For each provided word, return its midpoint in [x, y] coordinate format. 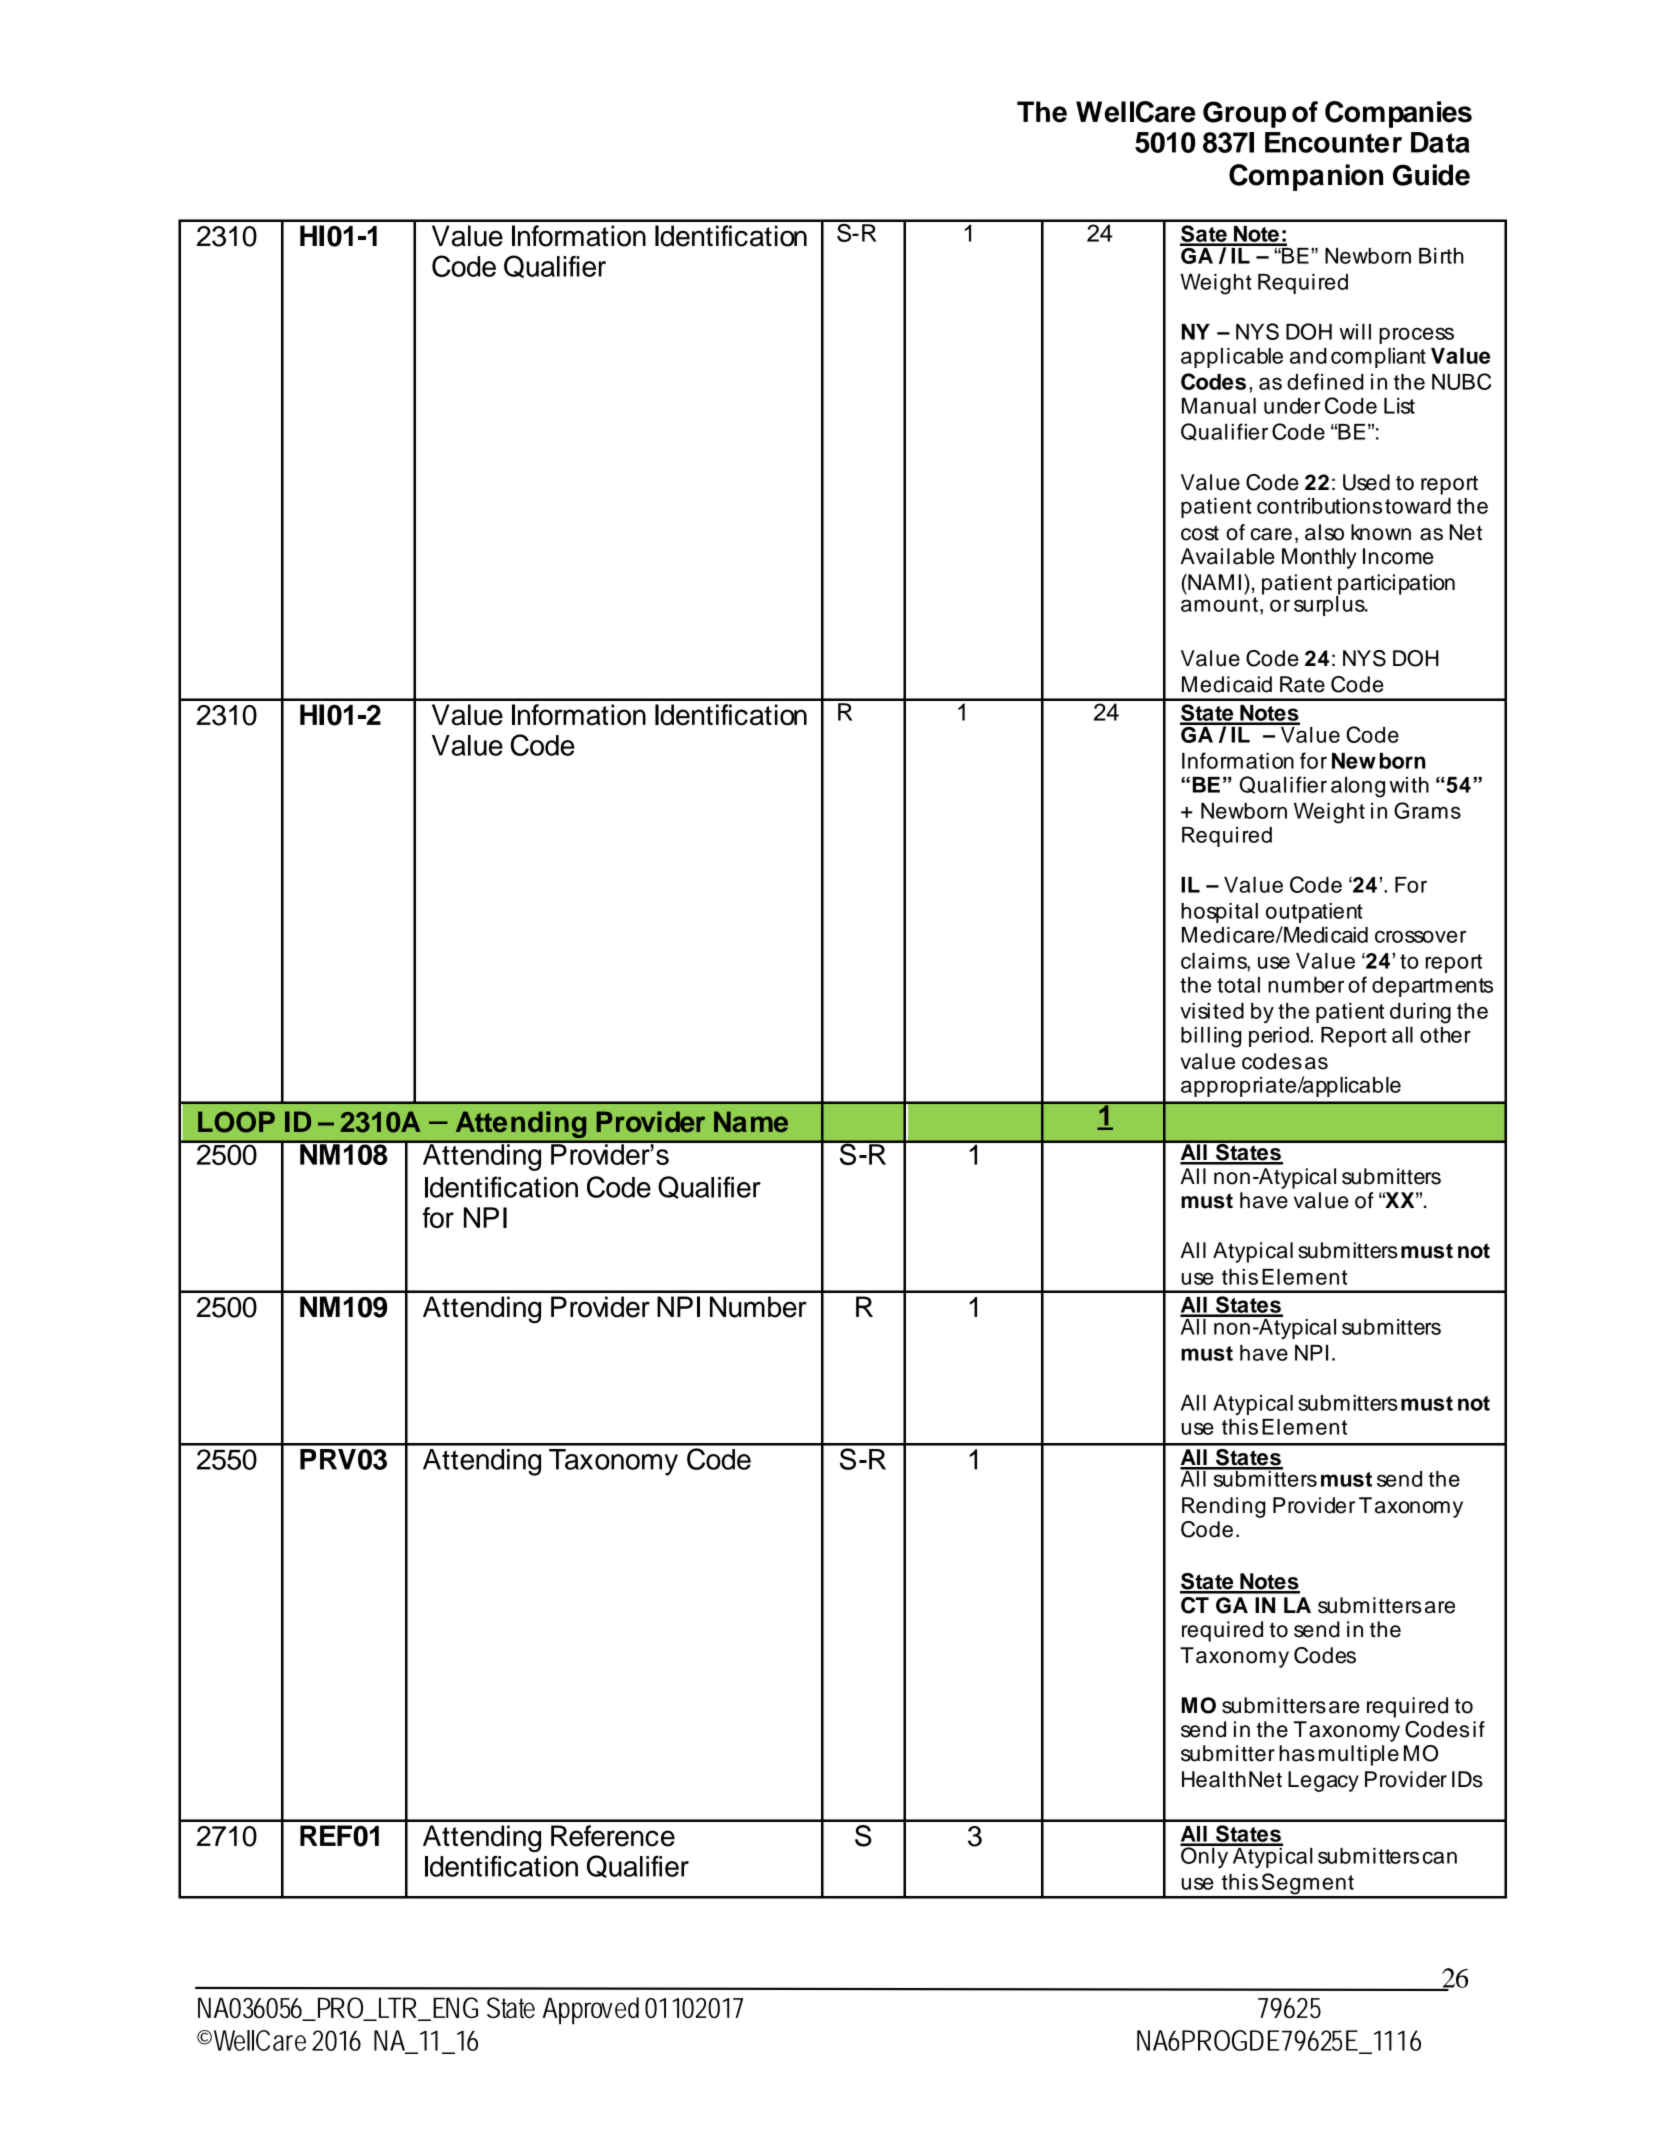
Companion [1306, 177]
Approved [591, 2010]
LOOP [236, 1122]
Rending [1224, 1507]
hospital [1219, 913]
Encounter [1333, 142]
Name [751, 1121]
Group [1244, 114]
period [1280, 1037]
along [1358, 787]
